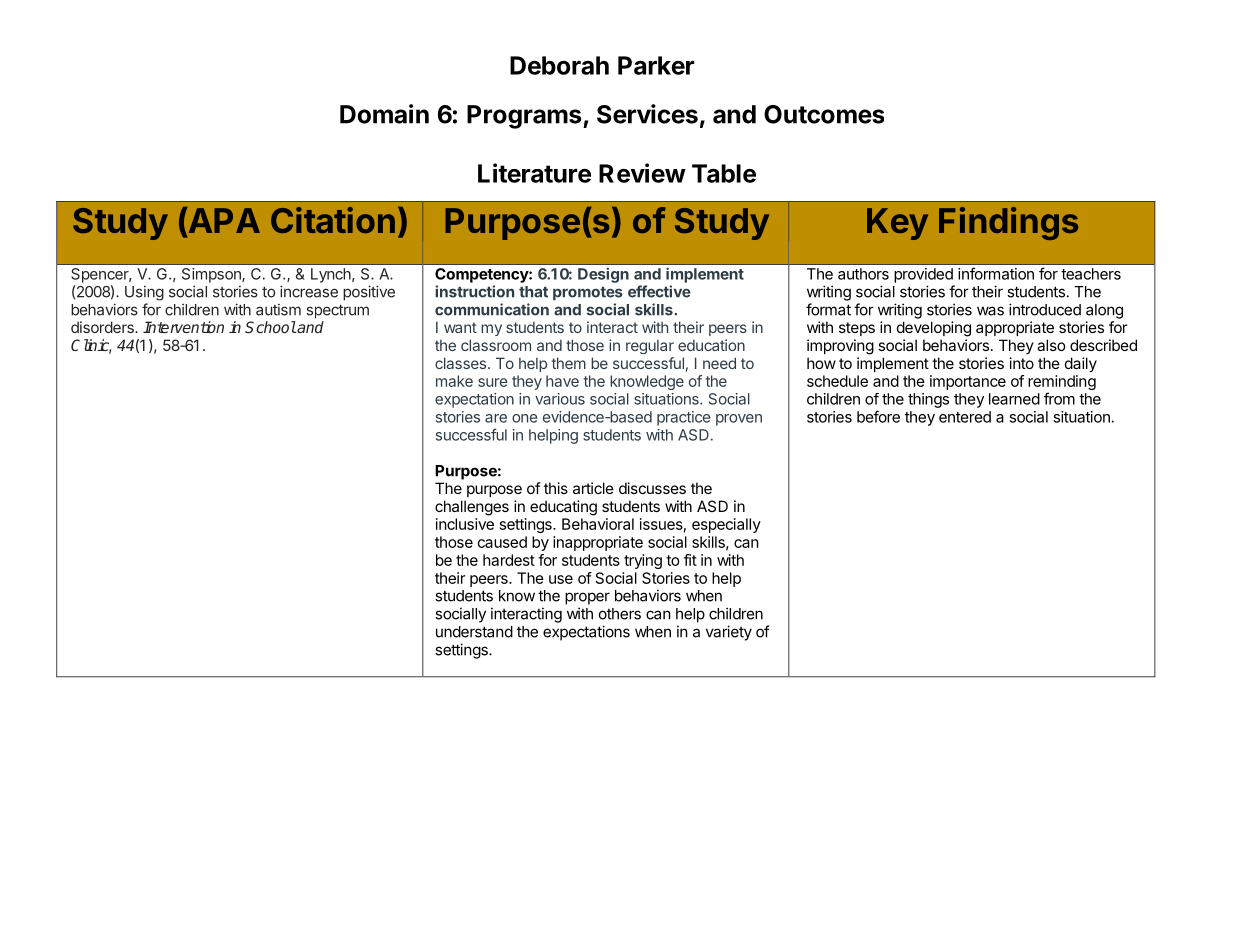  What do you see at coordinates (559, 65) in the page?
I see `Deborah` at bounding box center [559, 65].
